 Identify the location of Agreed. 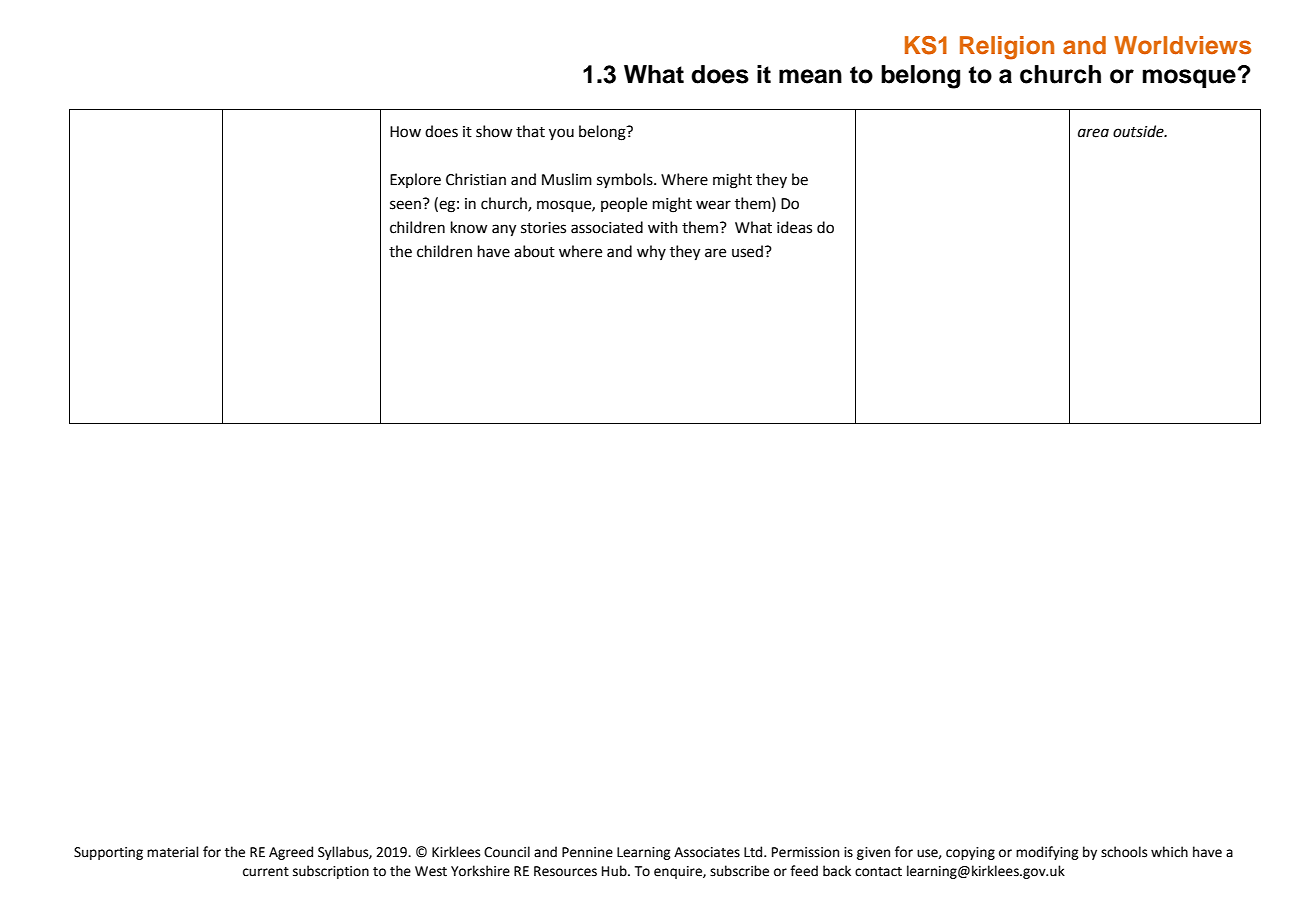
(291, 853).
